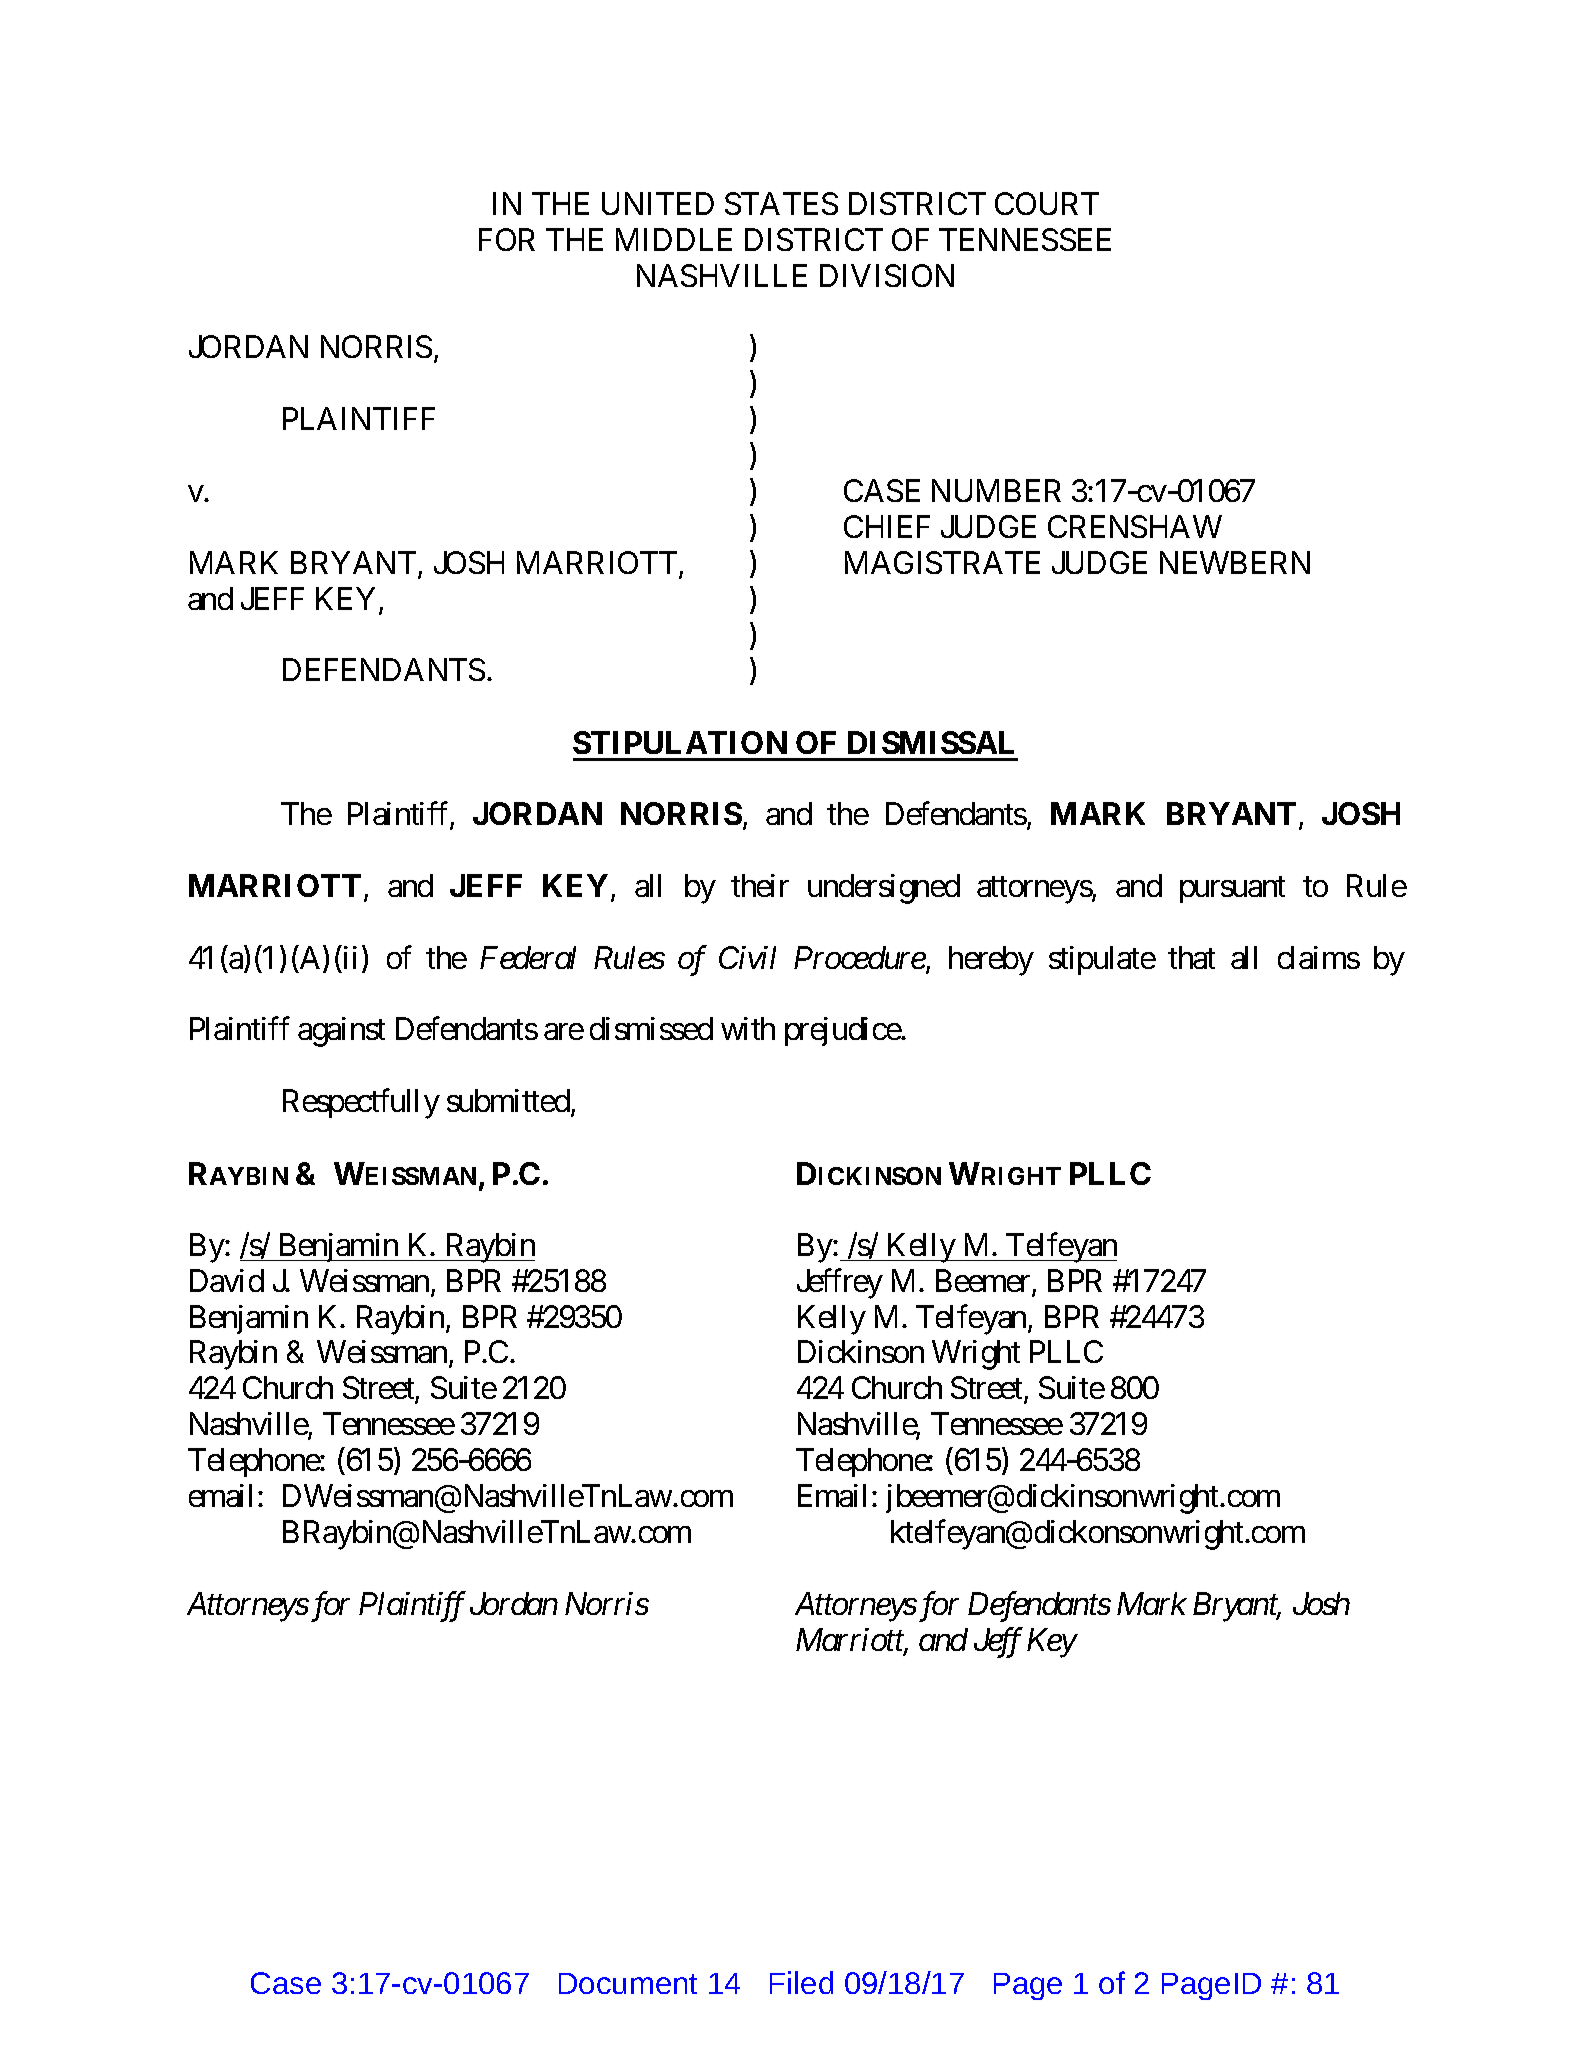  Describe the element at coordinates (760, 885) in the screenshot. I see `their` at that location.
